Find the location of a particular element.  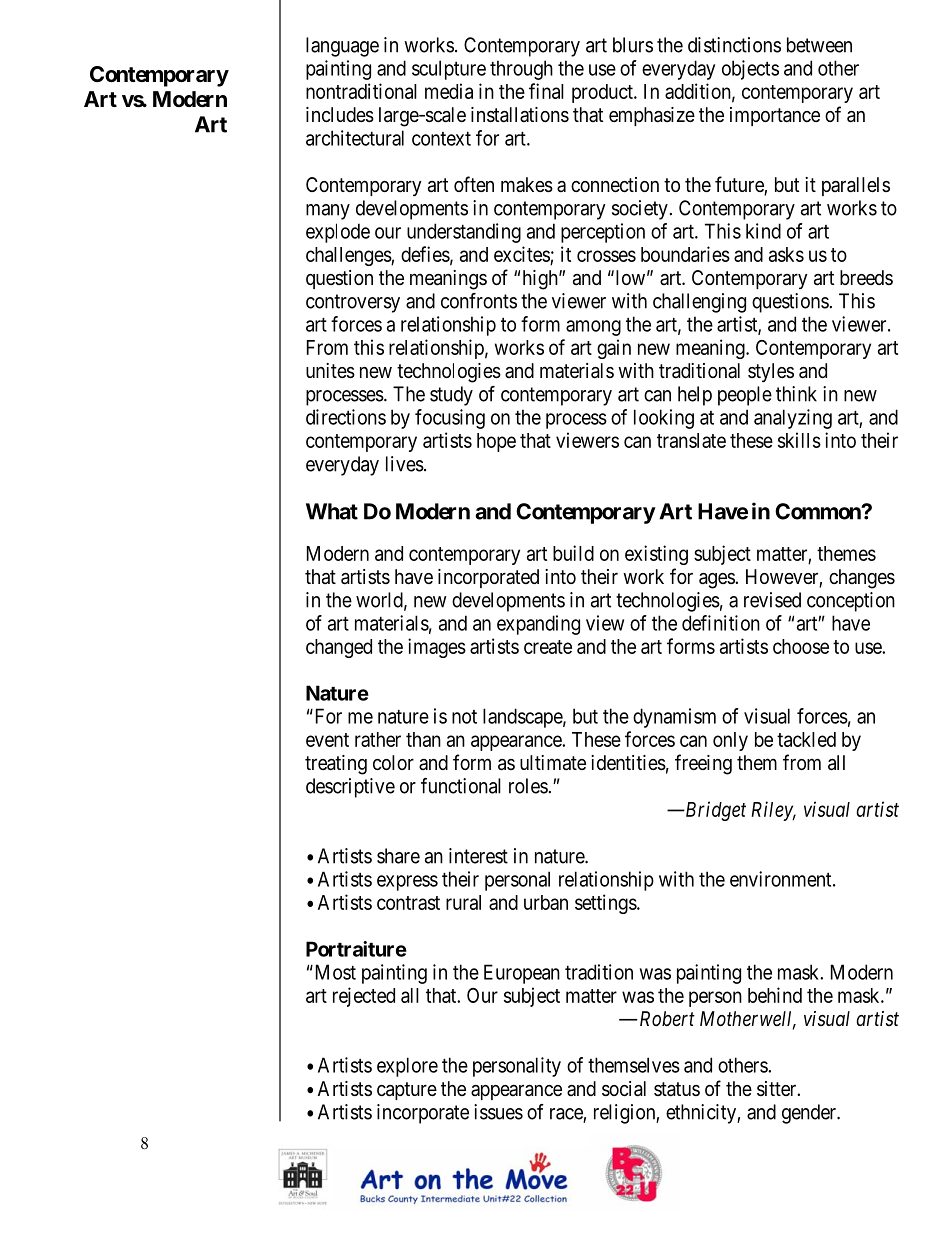

product is located at coordinates (603, 93).
